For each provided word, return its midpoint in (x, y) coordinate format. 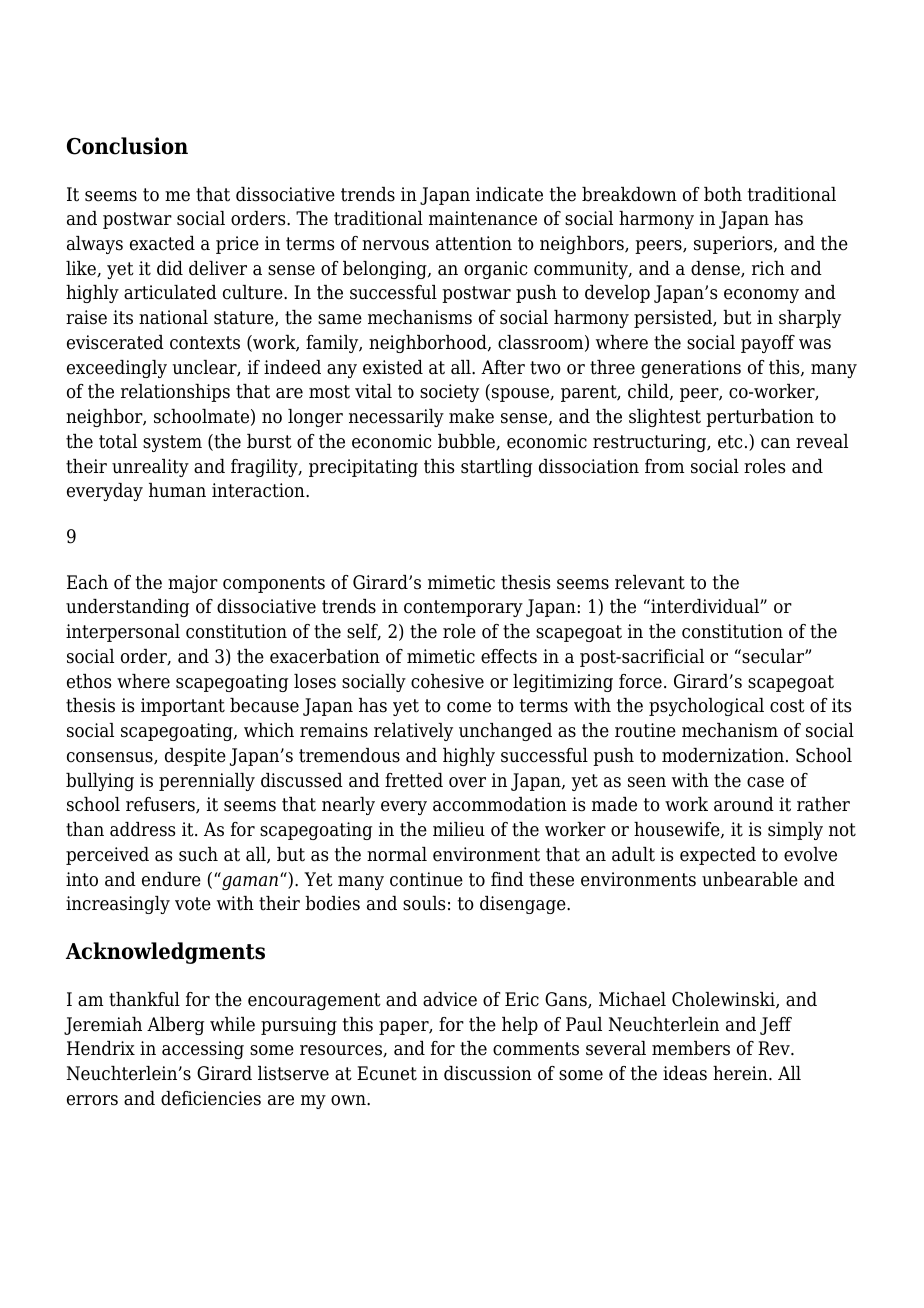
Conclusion (127, 146)
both (723, 194)
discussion (488, 1073)
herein (741, 1073)
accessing (203, 1050)
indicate (509, 194)
